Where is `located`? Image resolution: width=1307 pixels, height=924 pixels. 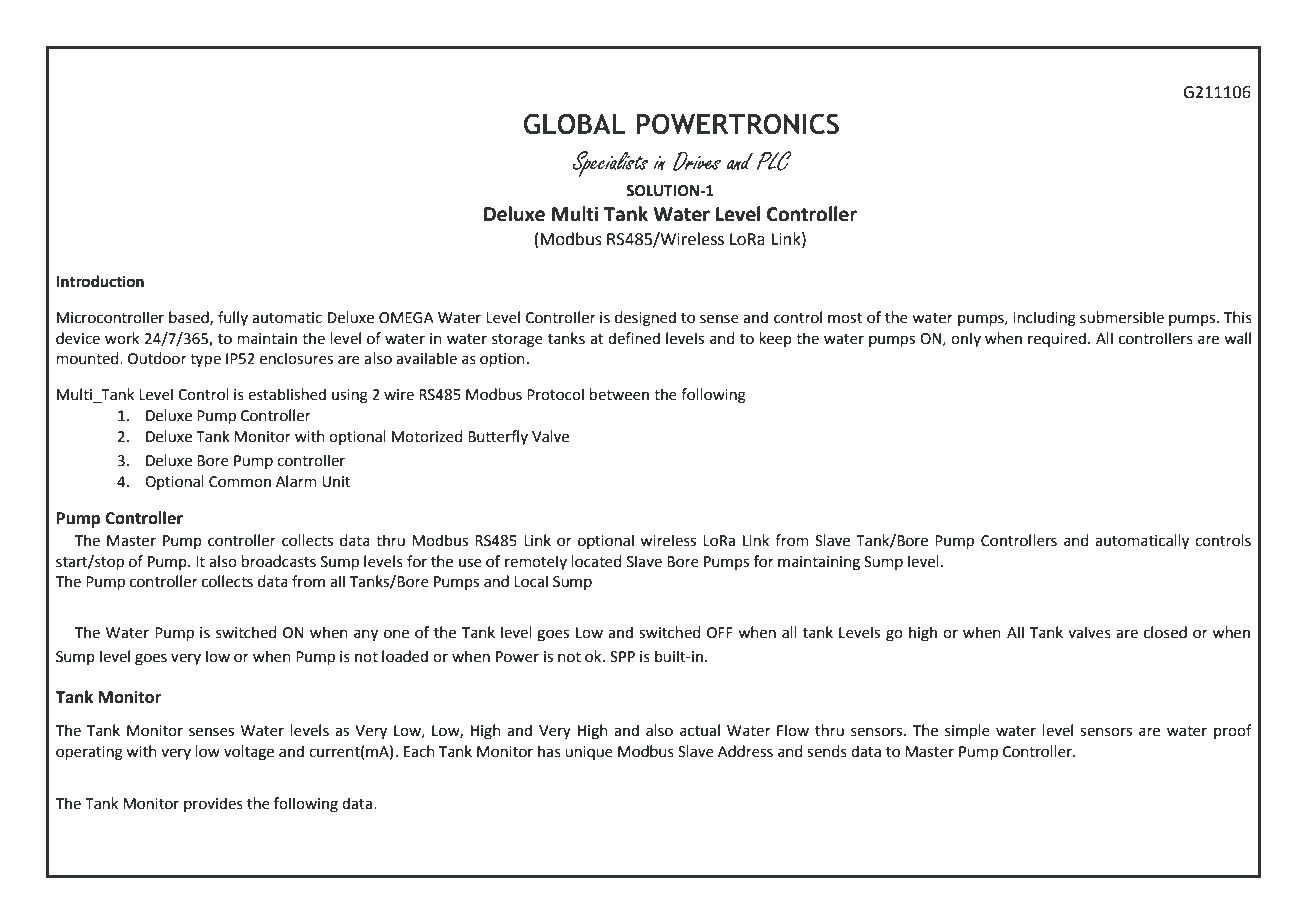
located is located at coordinates (596, 561).
